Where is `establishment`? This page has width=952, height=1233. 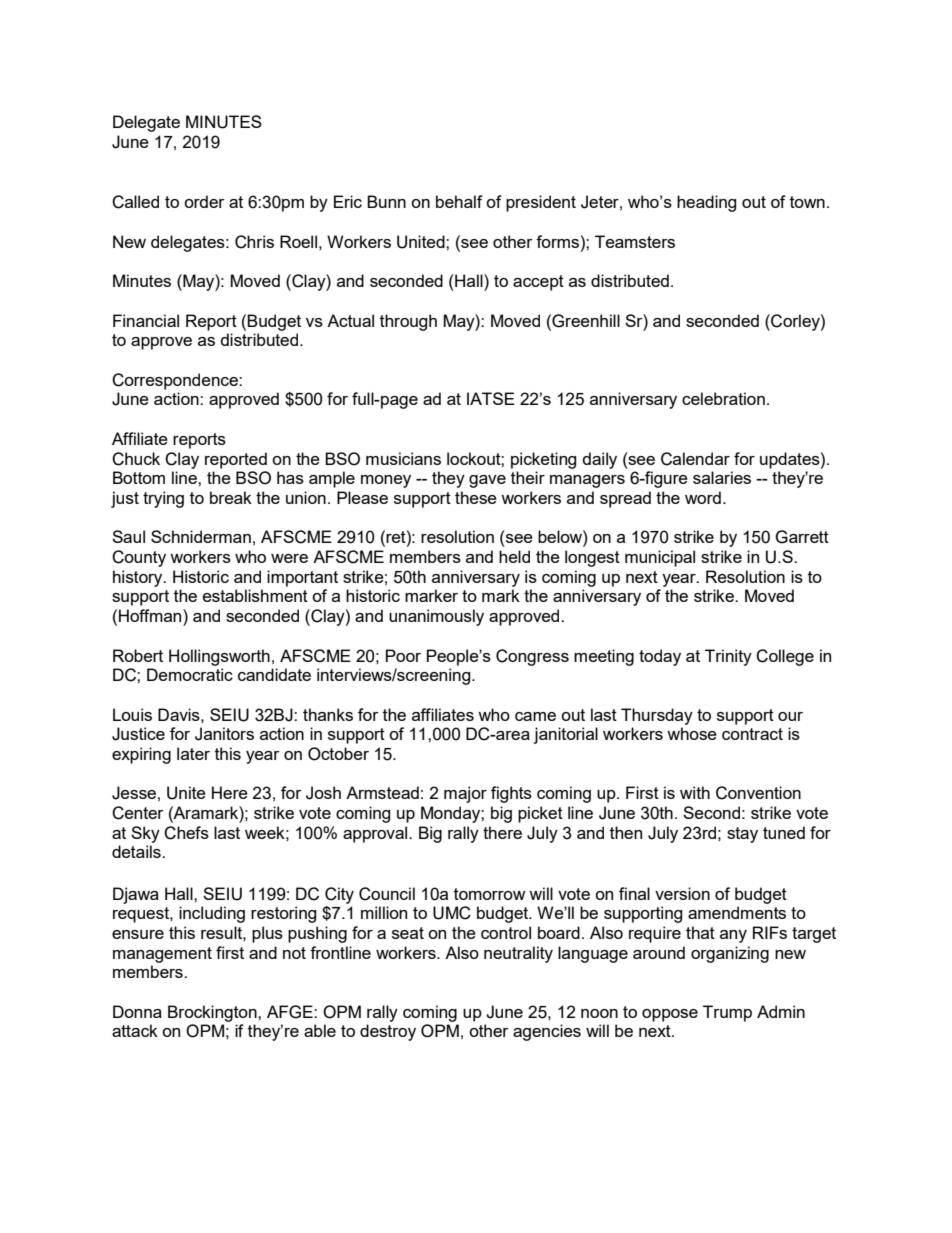
establishment is located at coordinates (255, 595).
